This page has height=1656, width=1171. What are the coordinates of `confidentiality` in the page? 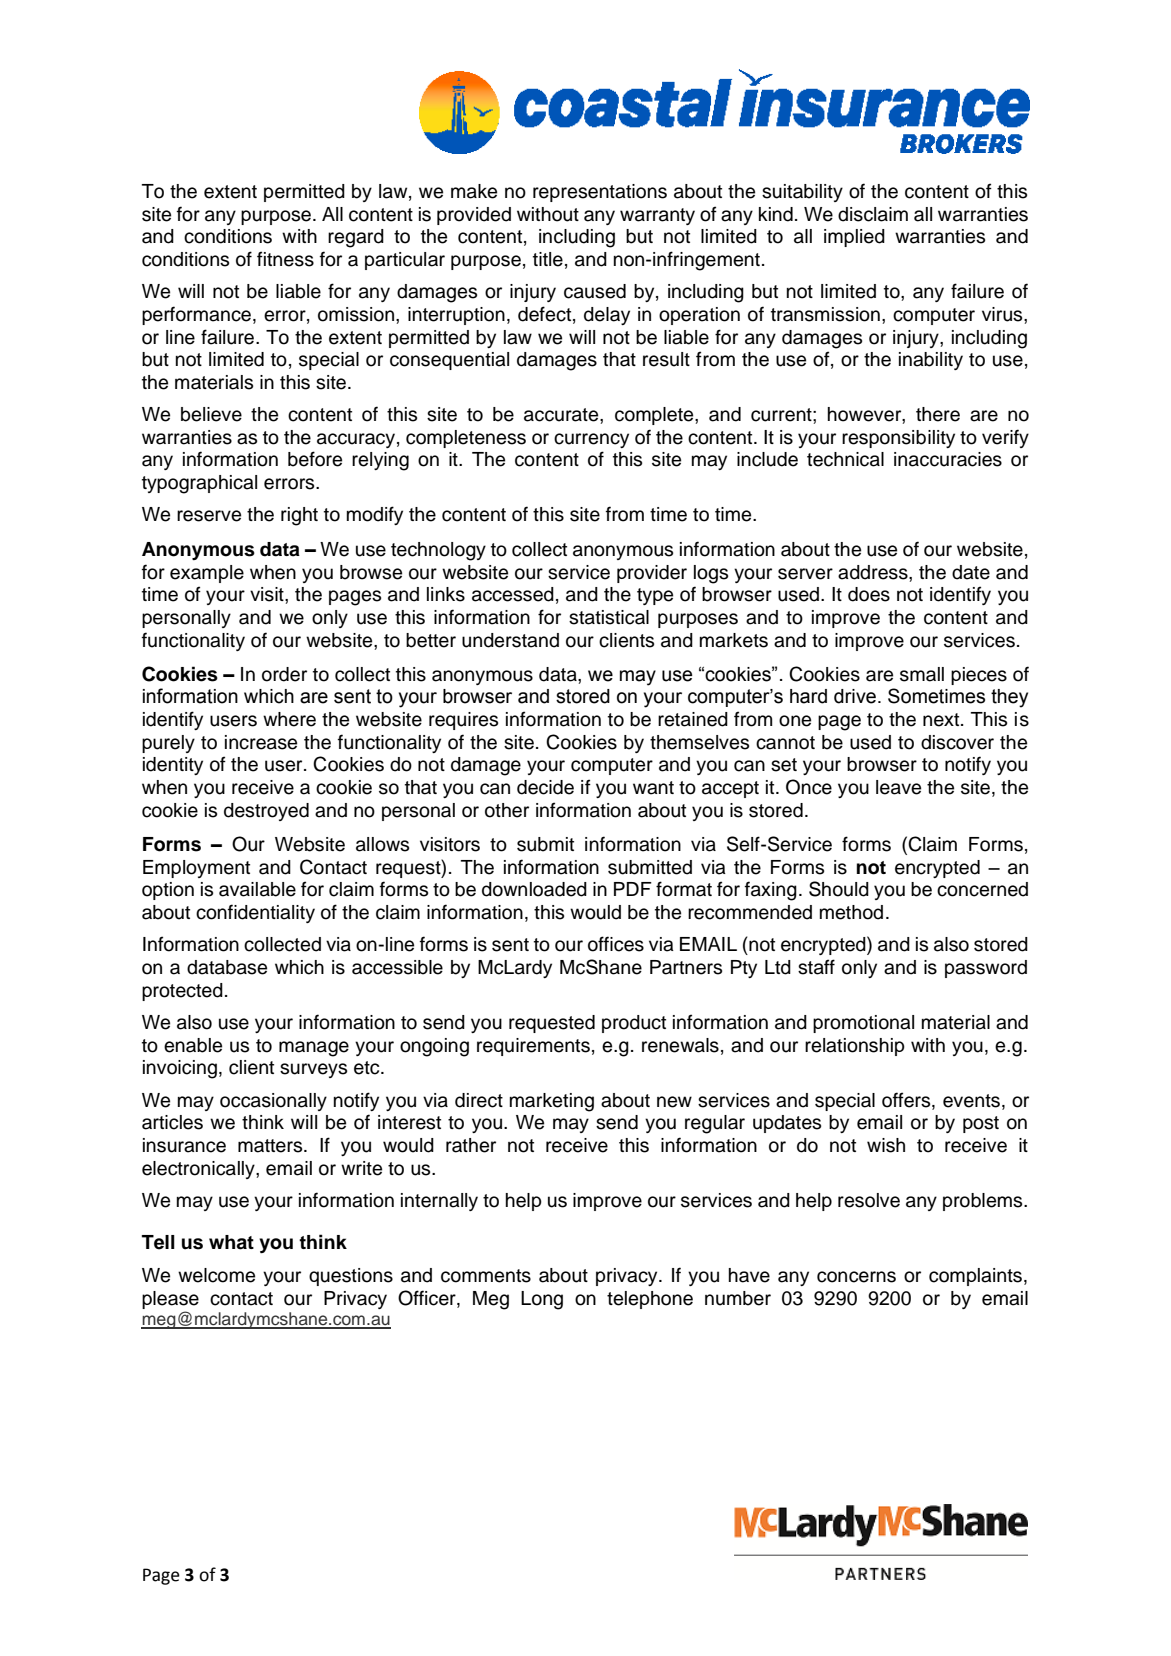 It's located at (255, 913).
